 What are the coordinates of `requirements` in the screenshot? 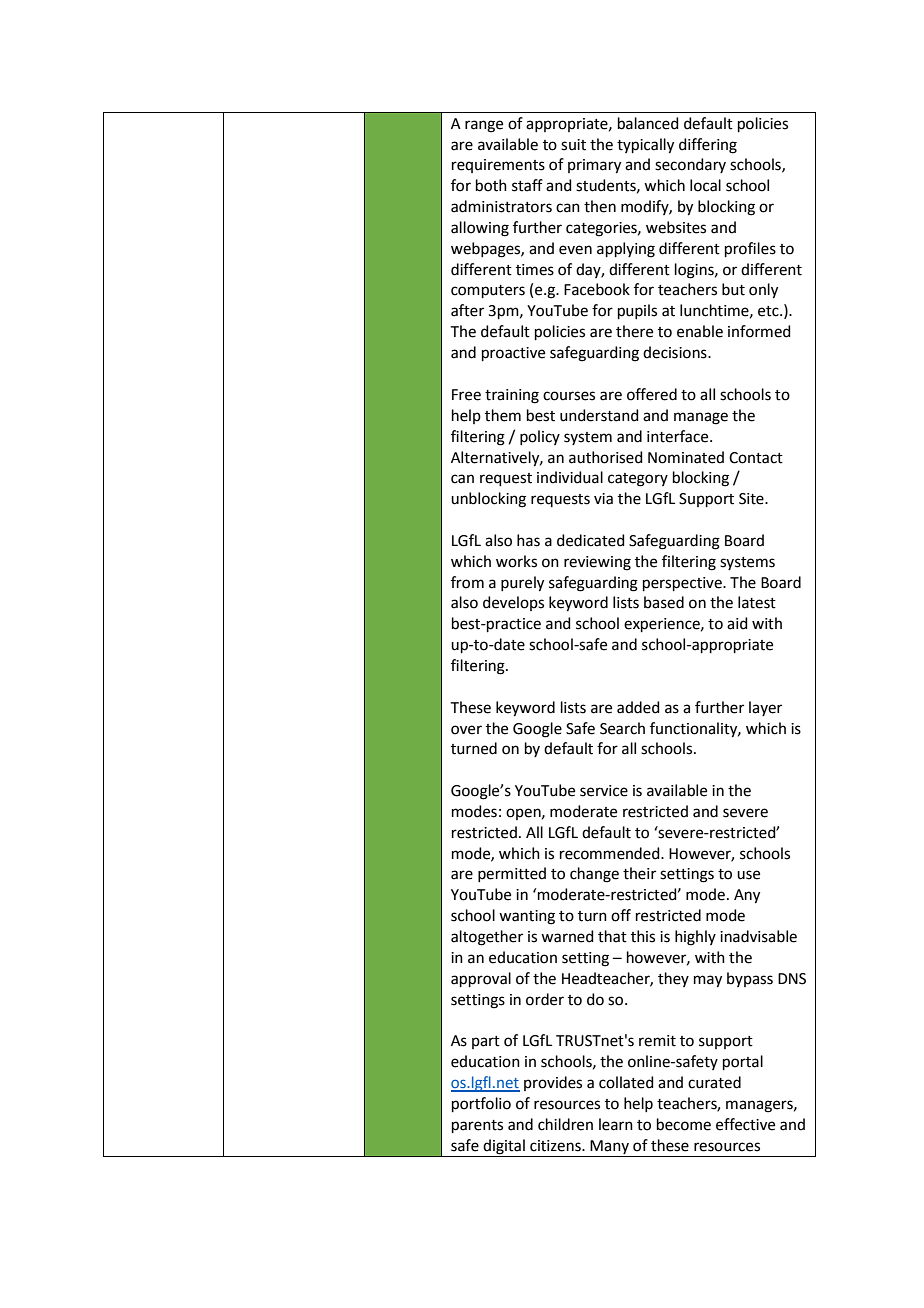 It's located at (498, 166).
